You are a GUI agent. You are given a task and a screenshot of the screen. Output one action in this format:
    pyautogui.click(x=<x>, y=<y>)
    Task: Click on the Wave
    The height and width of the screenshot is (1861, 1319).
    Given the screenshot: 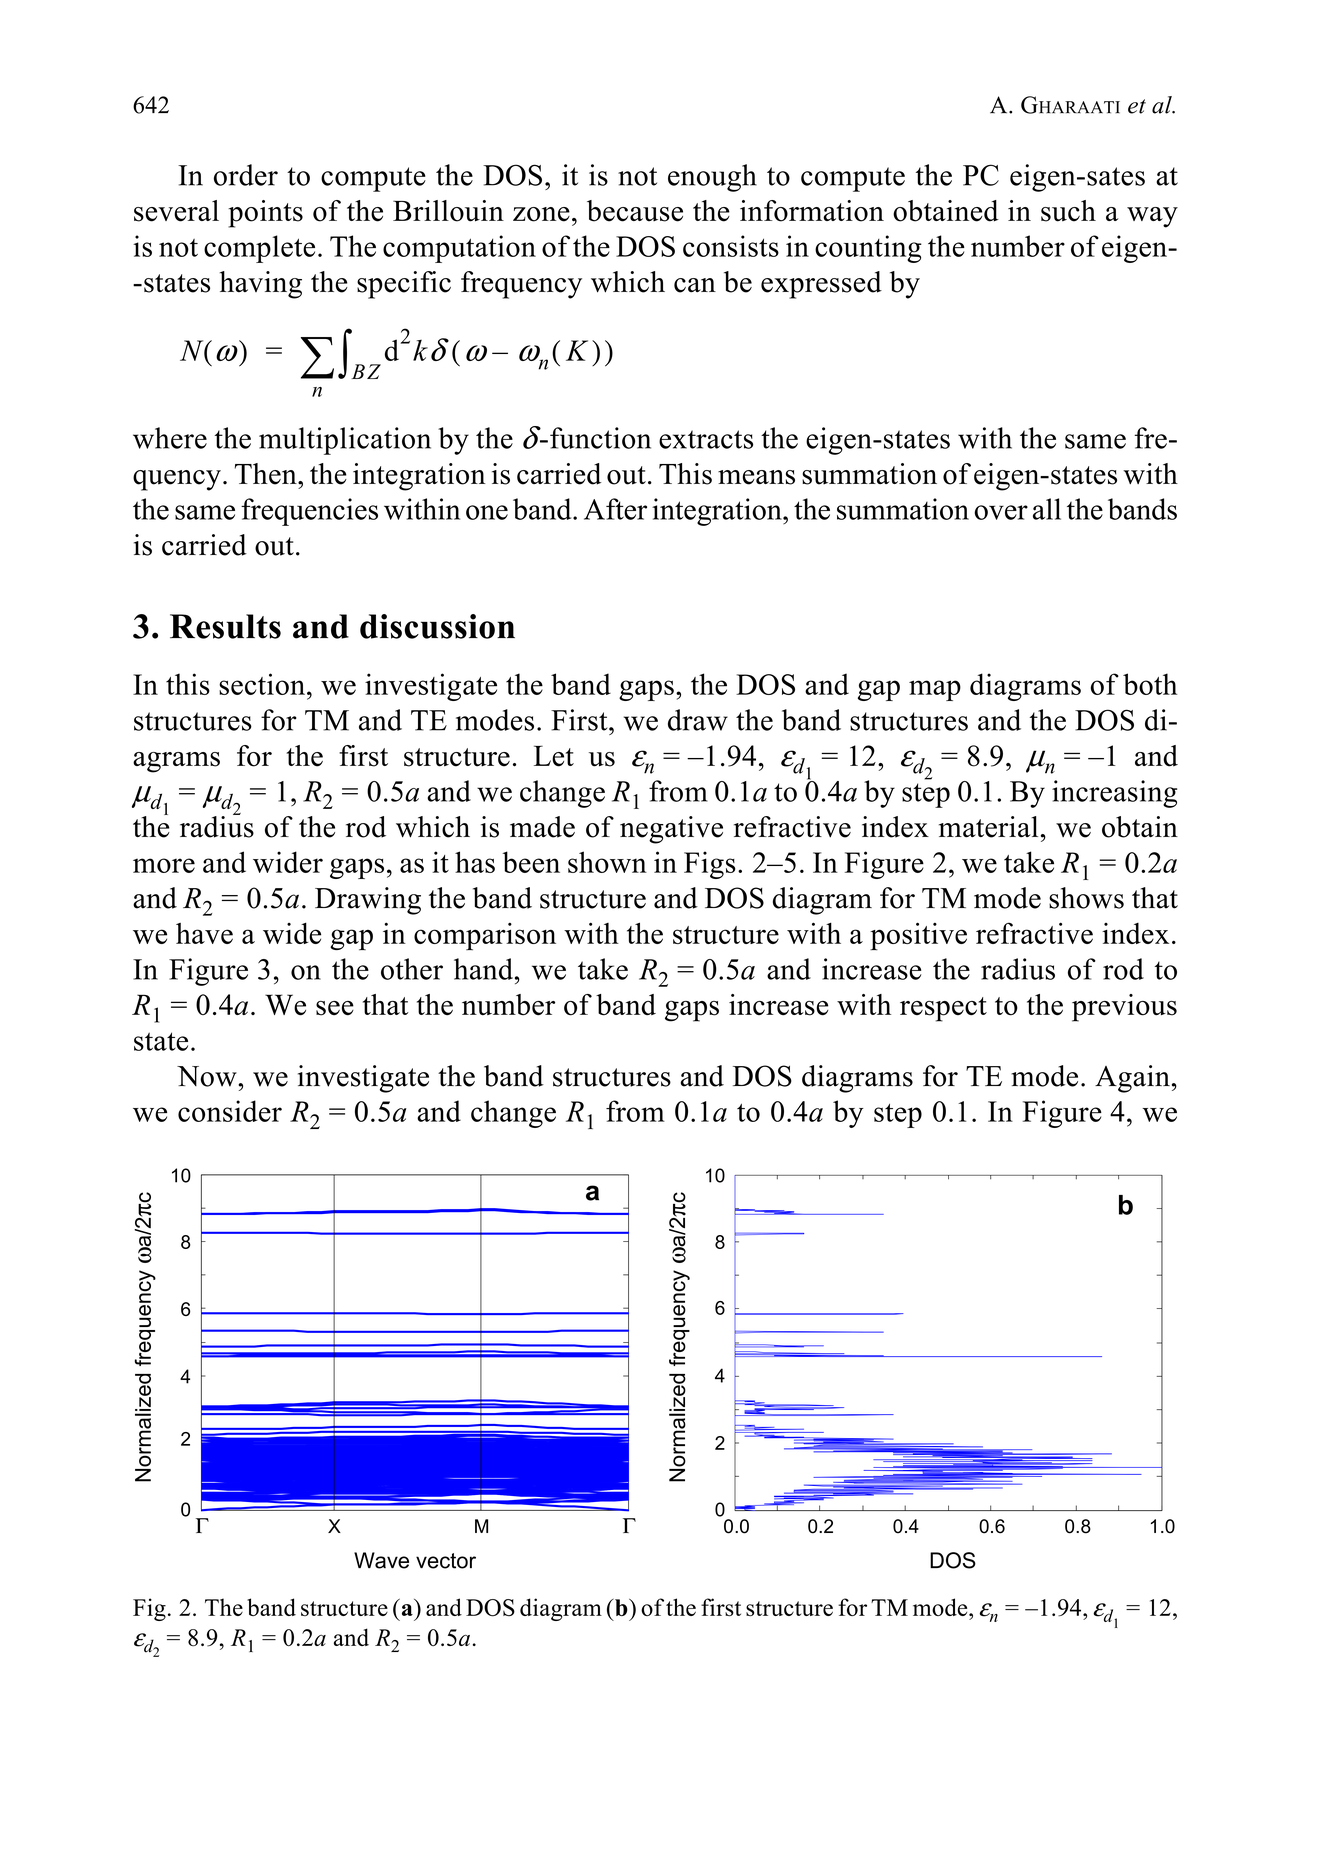 What is the action you would take?
    pyautogui.click(x=381, y=1560)
